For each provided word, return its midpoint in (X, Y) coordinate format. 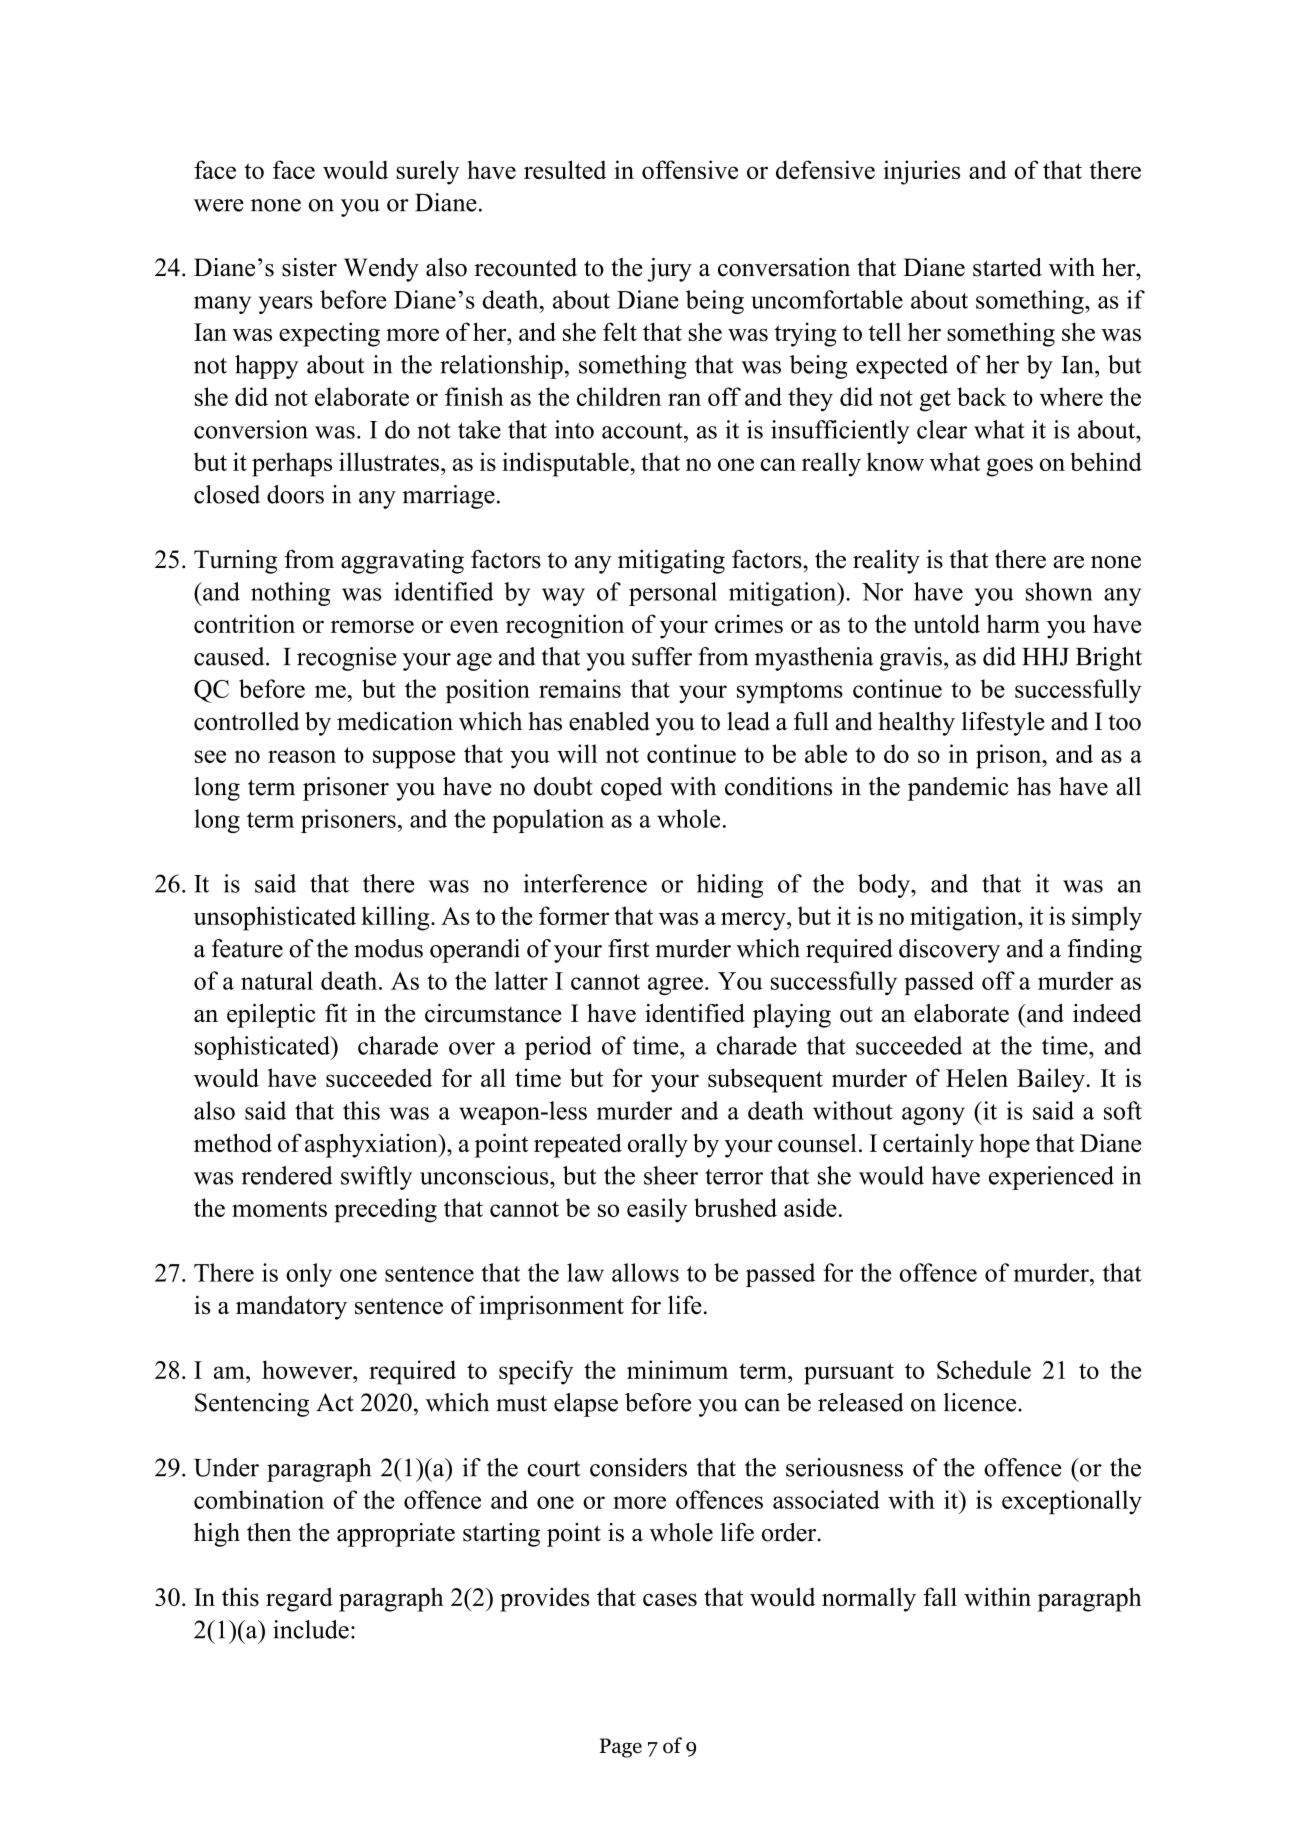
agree (675, 986)
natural (277, 980)
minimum (677, 1369)
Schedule (984, 1369)
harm (1013, 623)
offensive (690, 169)
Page (621, 1748)
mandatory (291, 1307)
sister (309, 267)
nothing (290, 594)
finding (1104, 951)
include (311, 1629)
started (1007, 267)
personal (673, 594)
